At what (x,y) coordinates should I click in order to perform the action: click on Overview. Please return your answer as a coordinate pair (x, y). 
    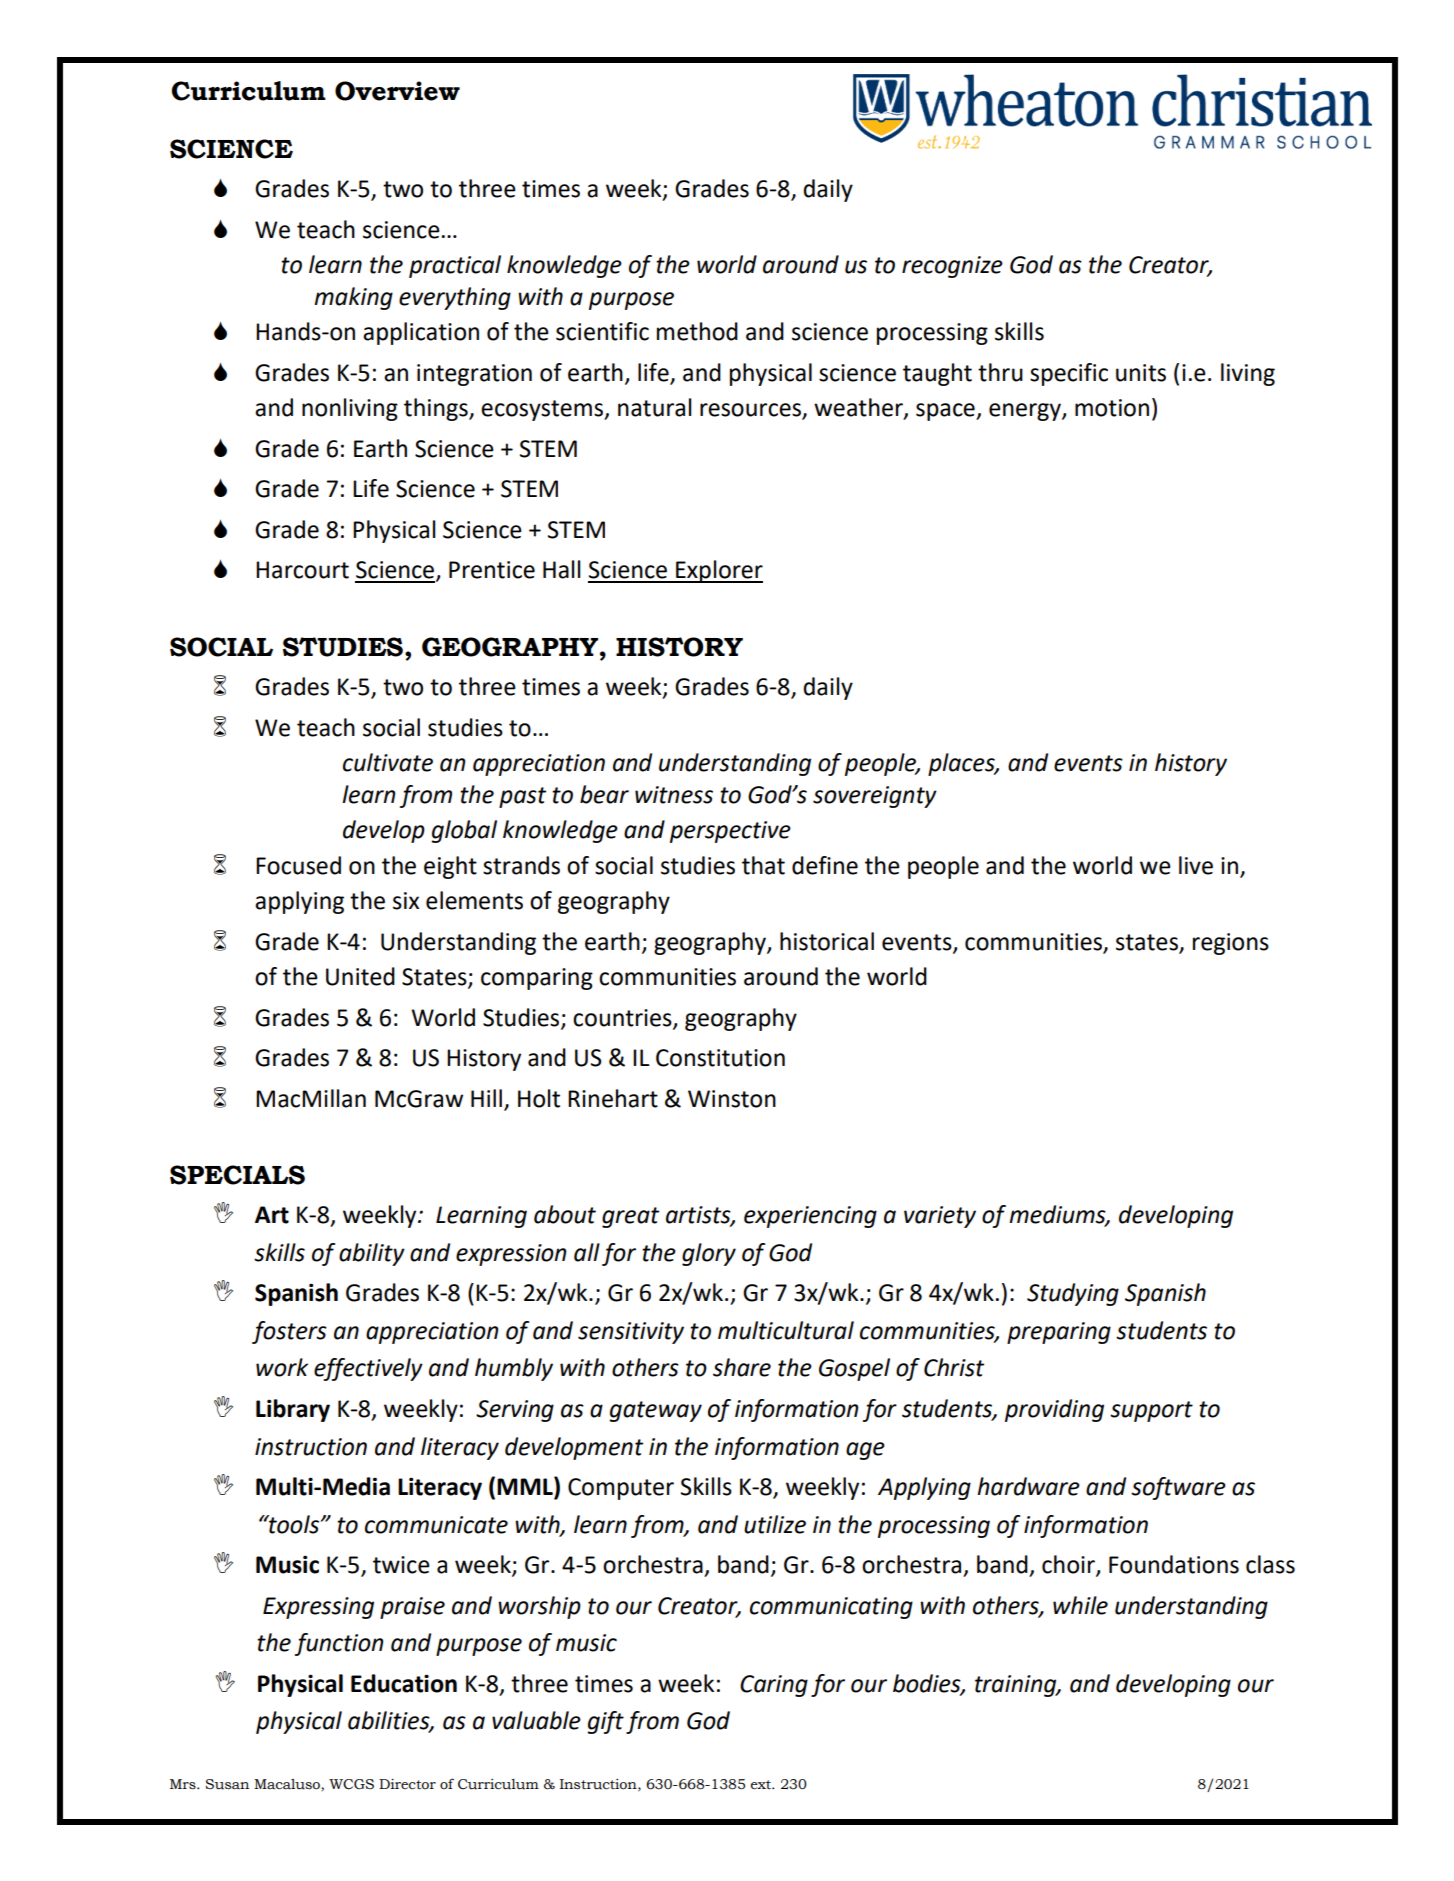
    Looking at the image, I should click on (397, 91).
